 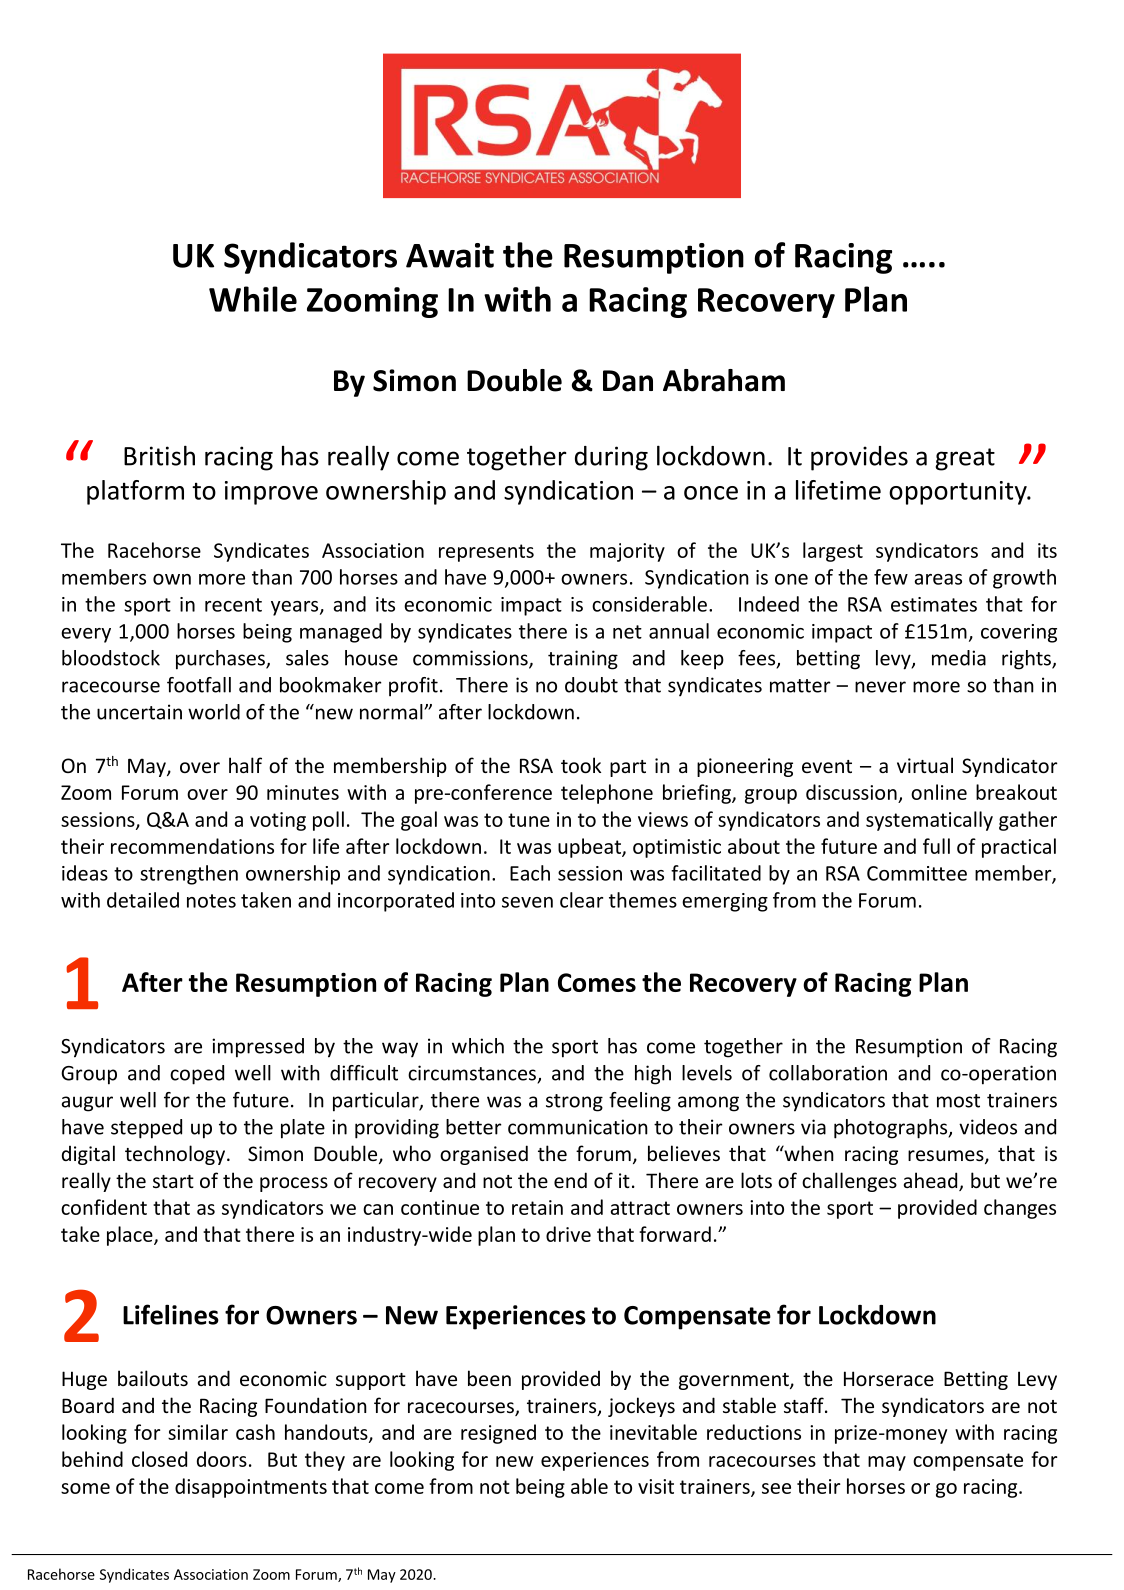 I want to click on impressed, so click(x=258, y=1048).
